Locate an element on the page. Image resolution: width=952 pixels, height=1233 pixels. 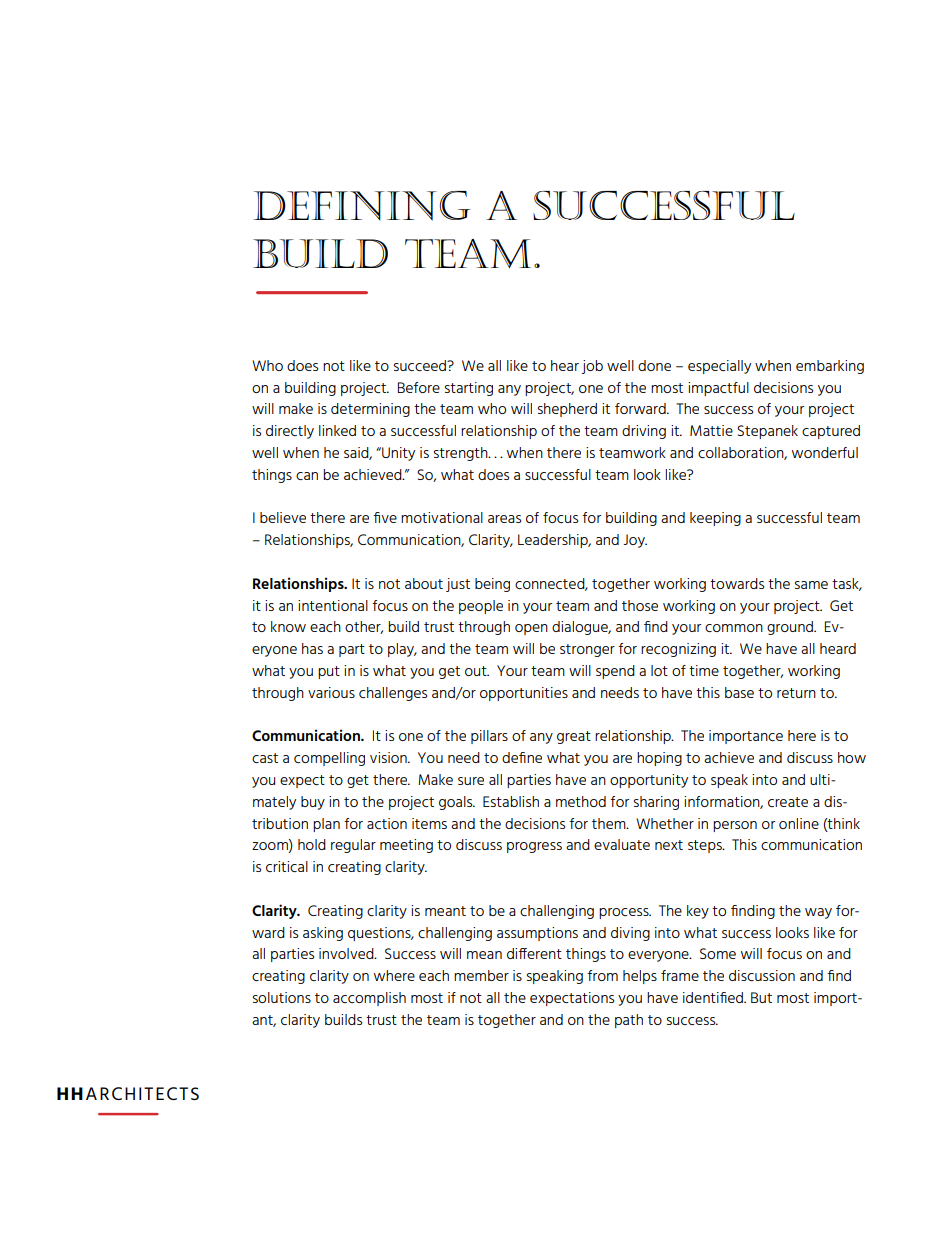
can is located at coordinates (307, 476).
